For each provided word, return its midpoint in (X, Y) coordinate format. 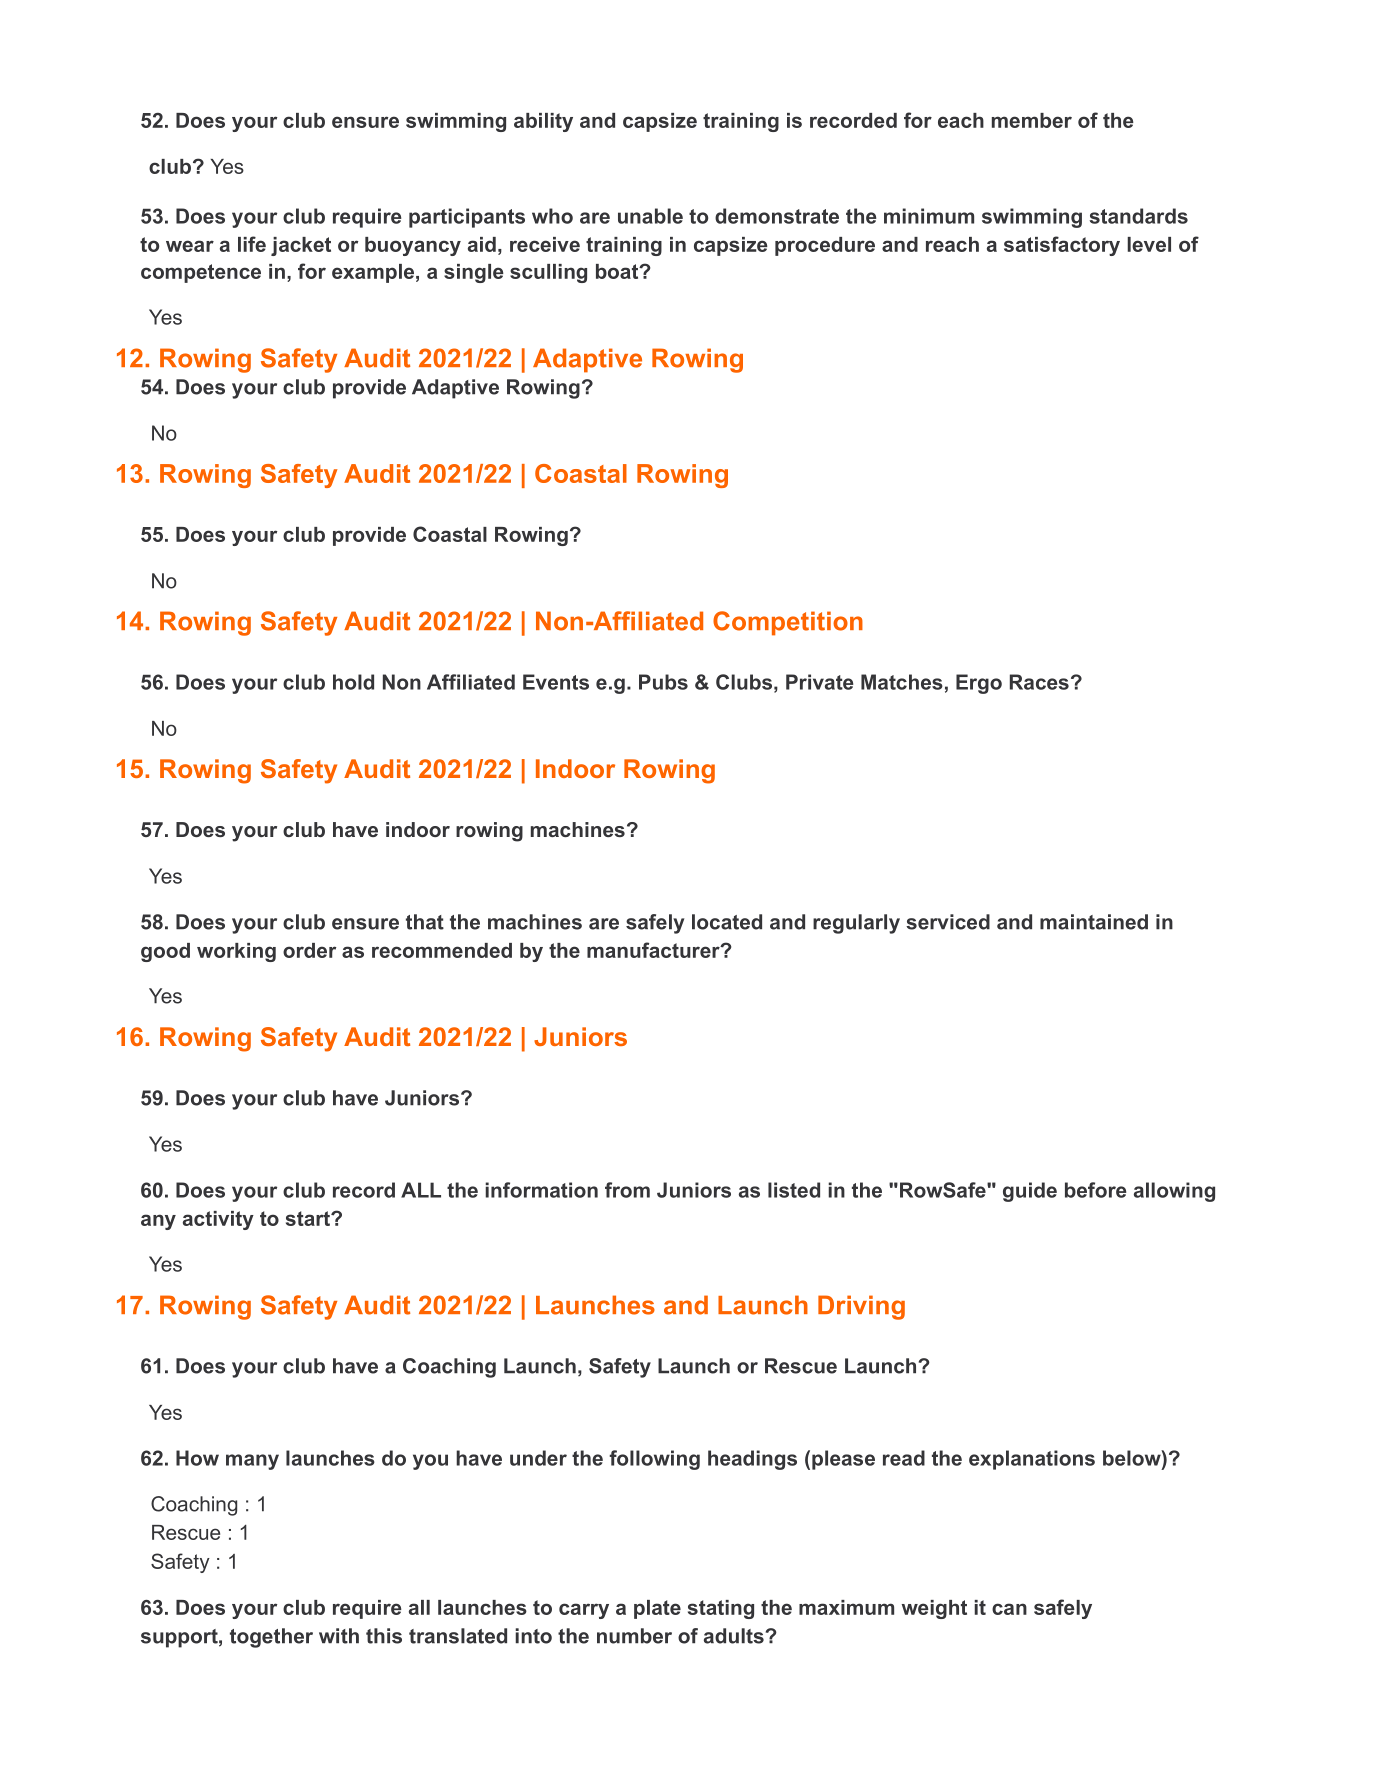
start (309, 1218)
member (1032, 120)
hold (353, 682)
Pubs (663, 682)
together (271, 1638)
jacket (301, 246)
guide (1030, 1192)
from (627, 1190)
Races (1039, 682)
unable (650, 216)
